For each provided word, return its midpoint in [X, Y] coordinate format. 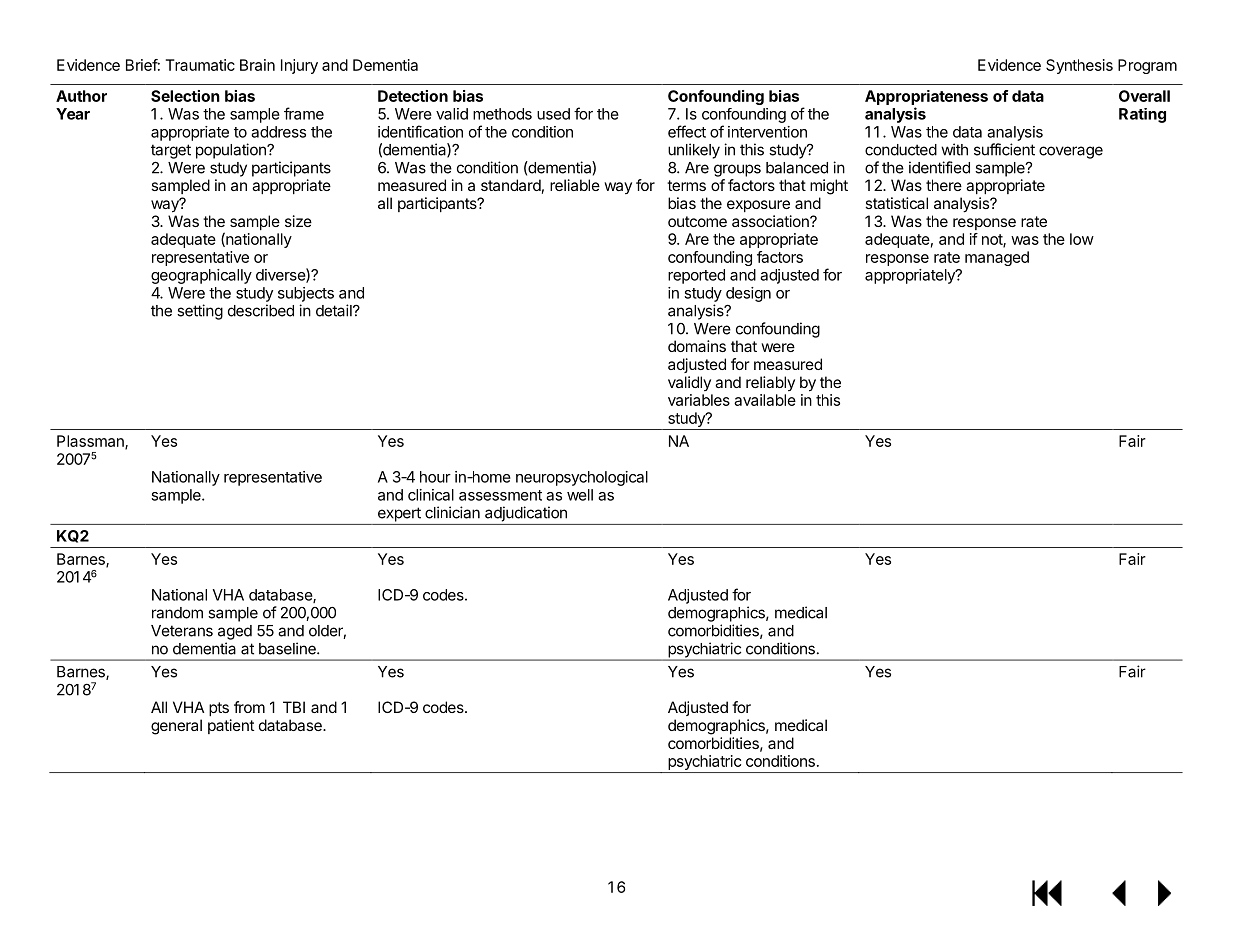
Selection [185, 96]
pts [219, 709]
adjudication [526, 514]
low [1082, 239]
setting [200, 312]
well [580, 495]
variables [699, 400]
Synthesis [1079, 66]
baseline [288, 648]
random [177, 613]
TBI [294, 707]
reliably [770, 383]
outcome [697, 221]
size [298, 221]
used [553, 114]
